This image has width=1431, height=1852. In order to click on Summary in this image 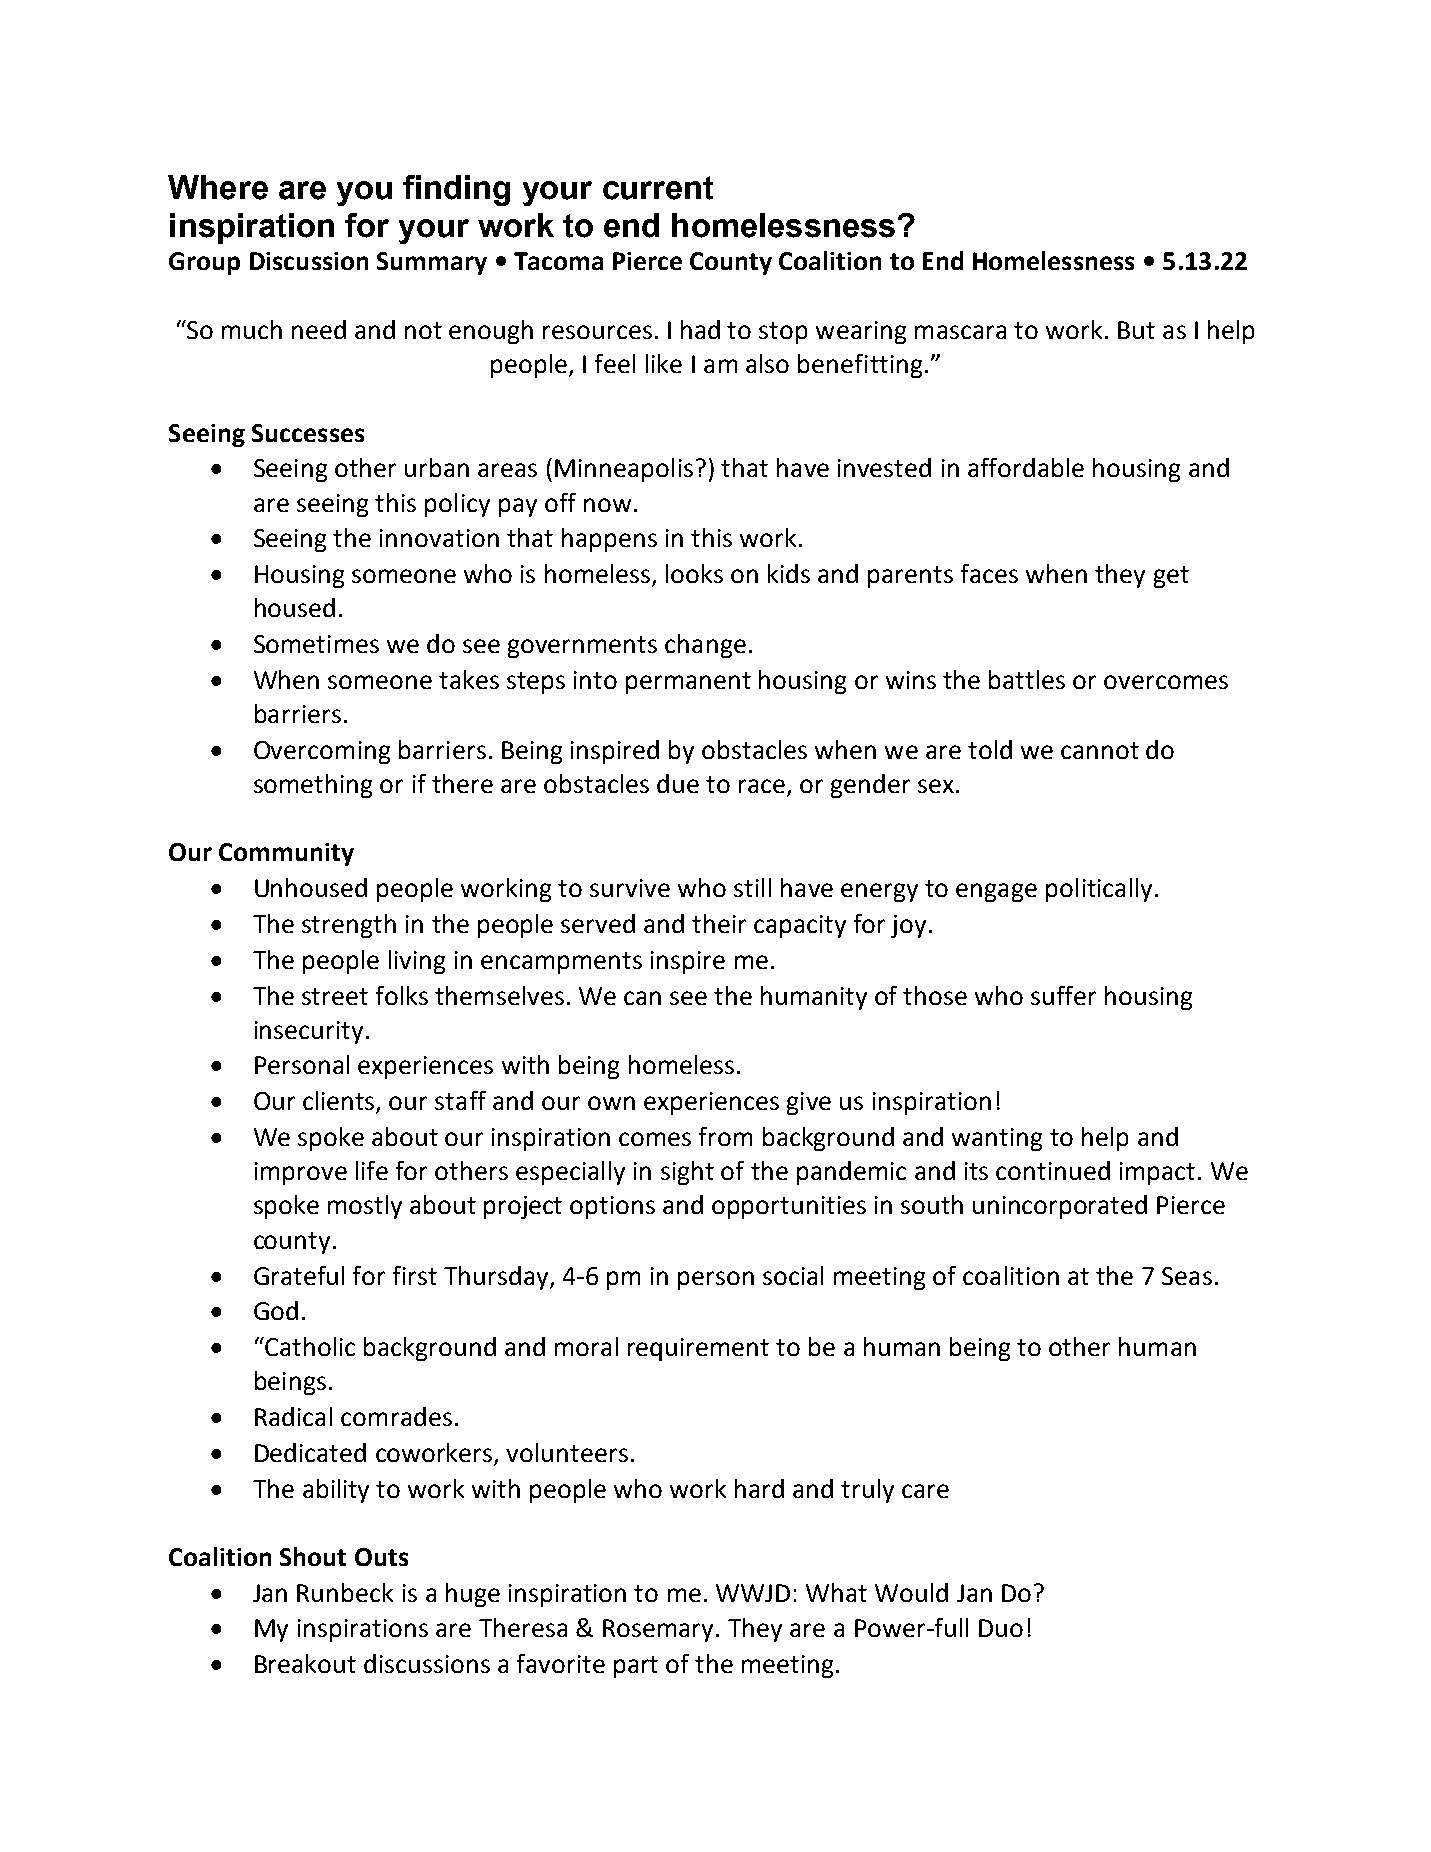, I will do `click(432, 263)`.
